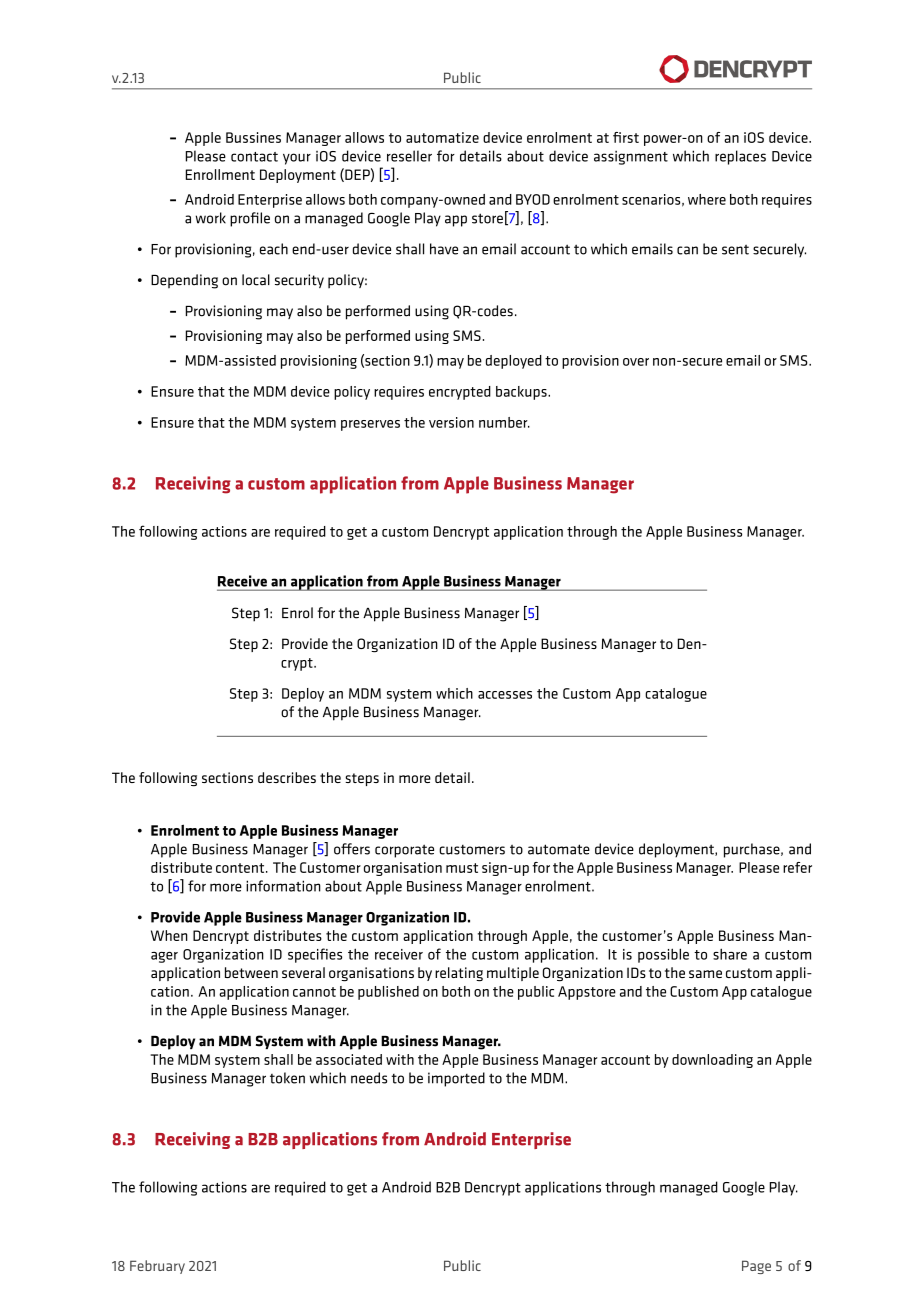 The width and height of the image is (924, 1308). I want to click on must, so click(462, 868).
